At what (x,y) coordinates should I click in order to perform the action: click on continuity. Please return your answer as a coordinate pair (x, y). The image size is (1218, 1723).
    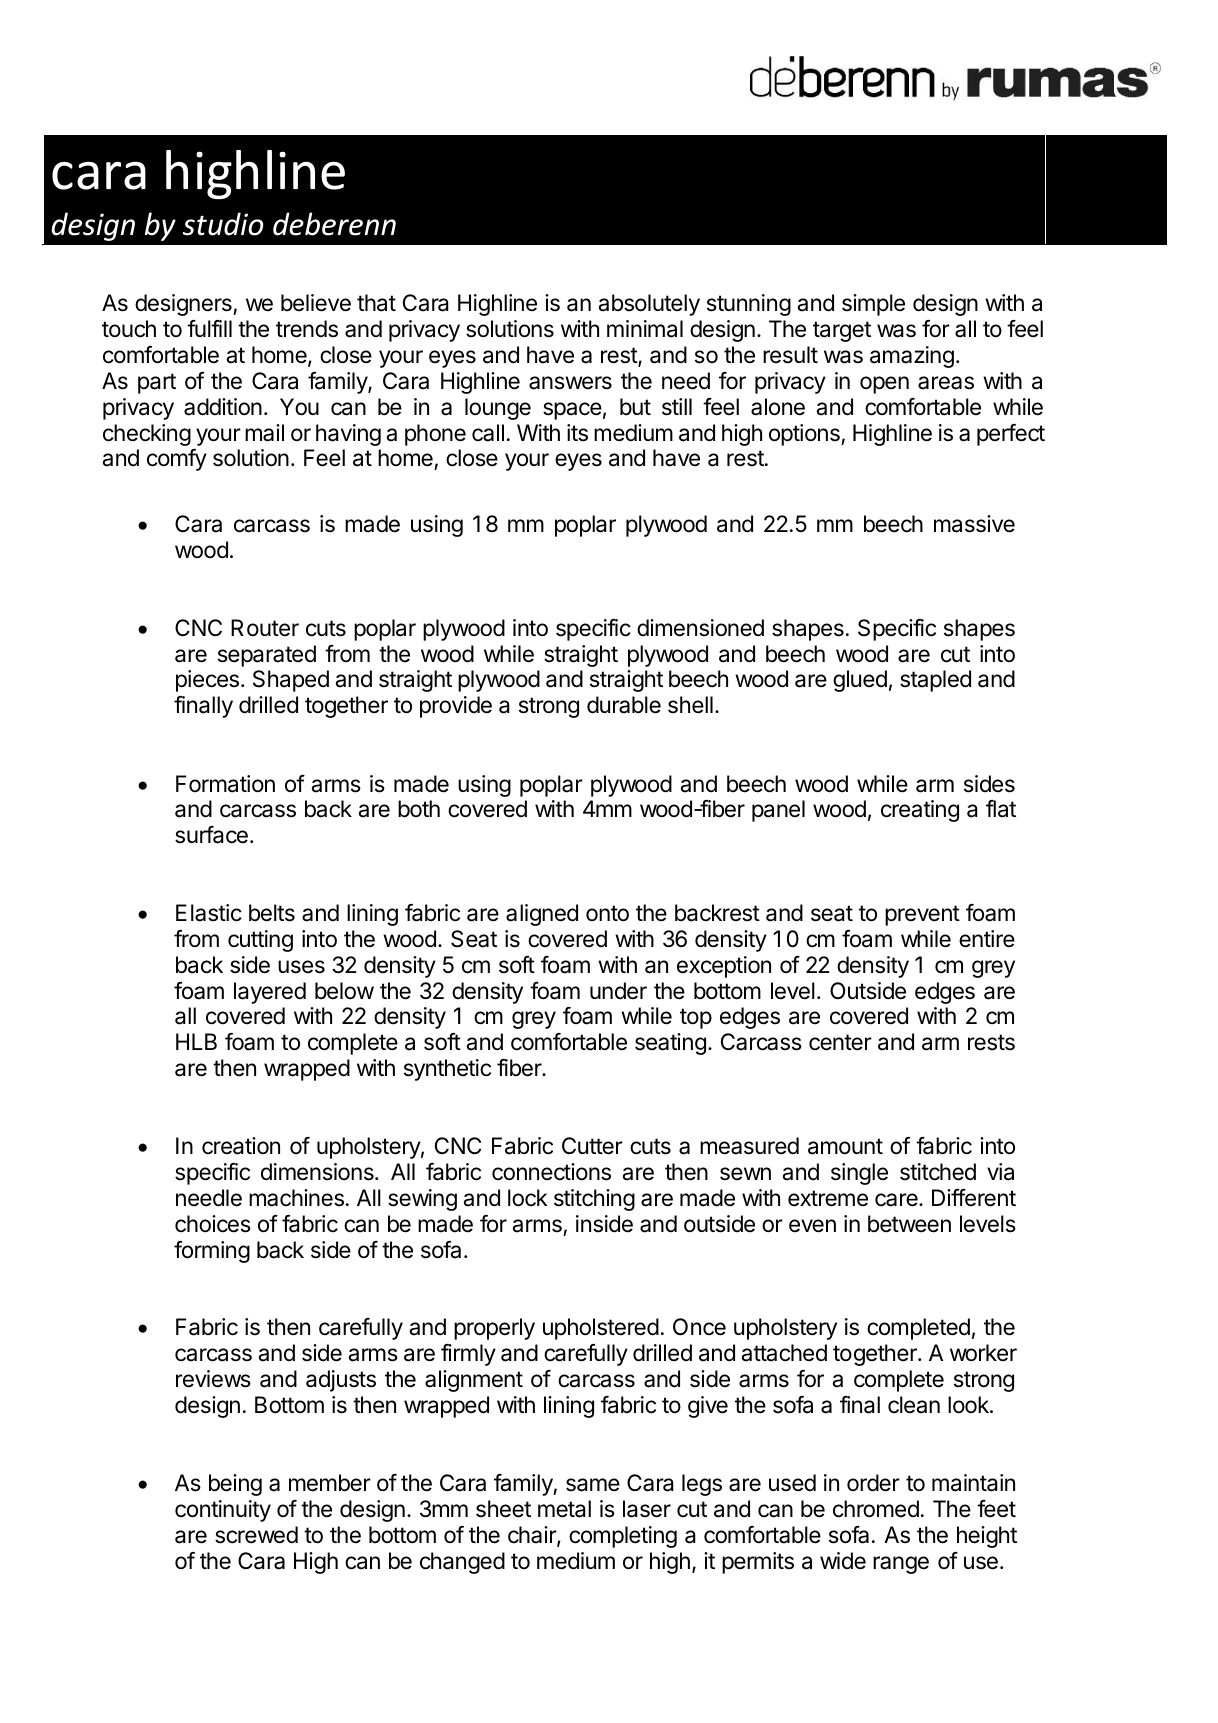
    Looking at the image, I should click on (223, 1511).
